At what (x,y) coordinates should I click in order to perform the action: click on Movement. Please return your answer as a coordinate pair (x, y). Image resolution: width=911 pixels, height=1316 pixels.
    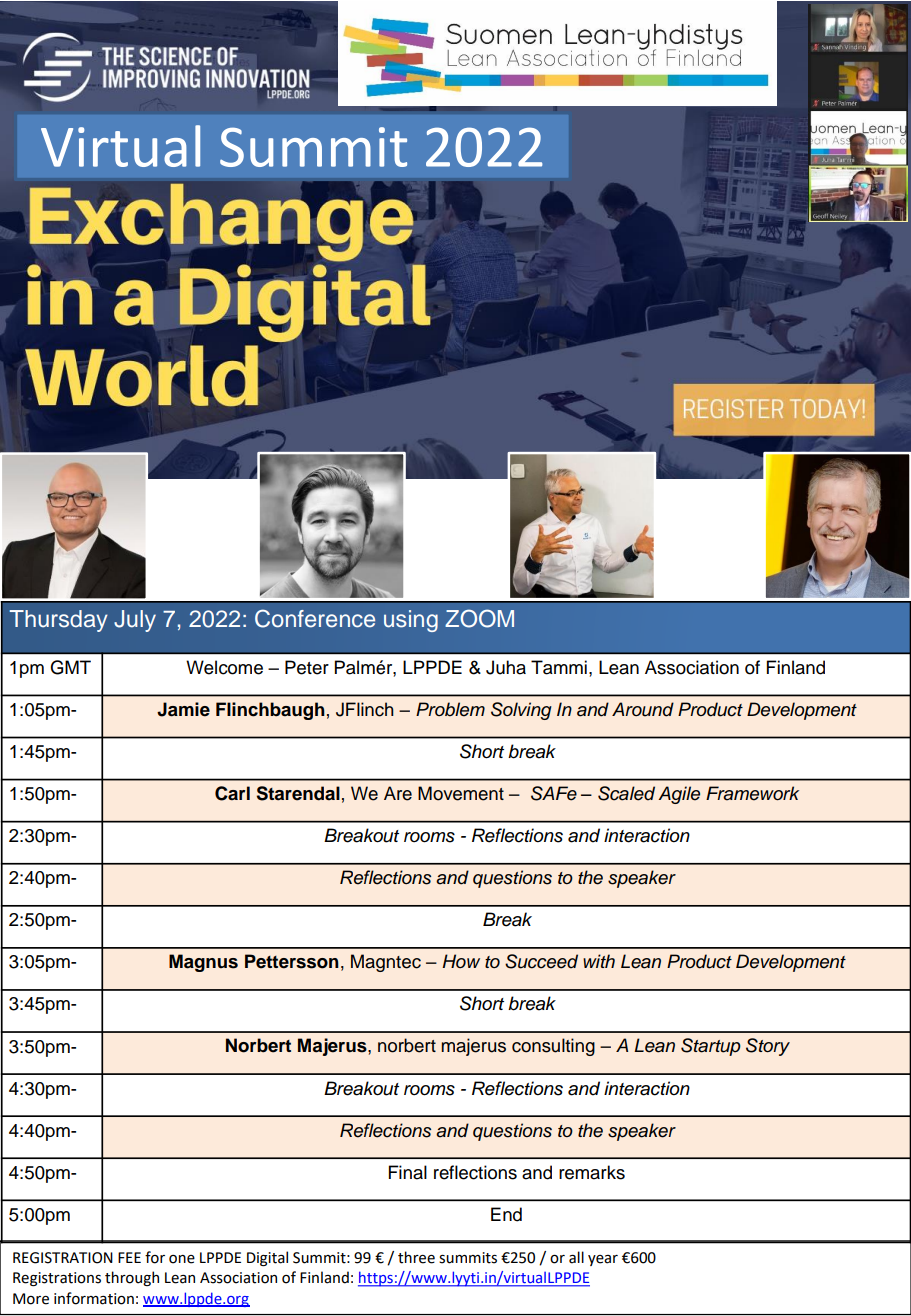
    Looking at the image, I should click on (461, 793).
